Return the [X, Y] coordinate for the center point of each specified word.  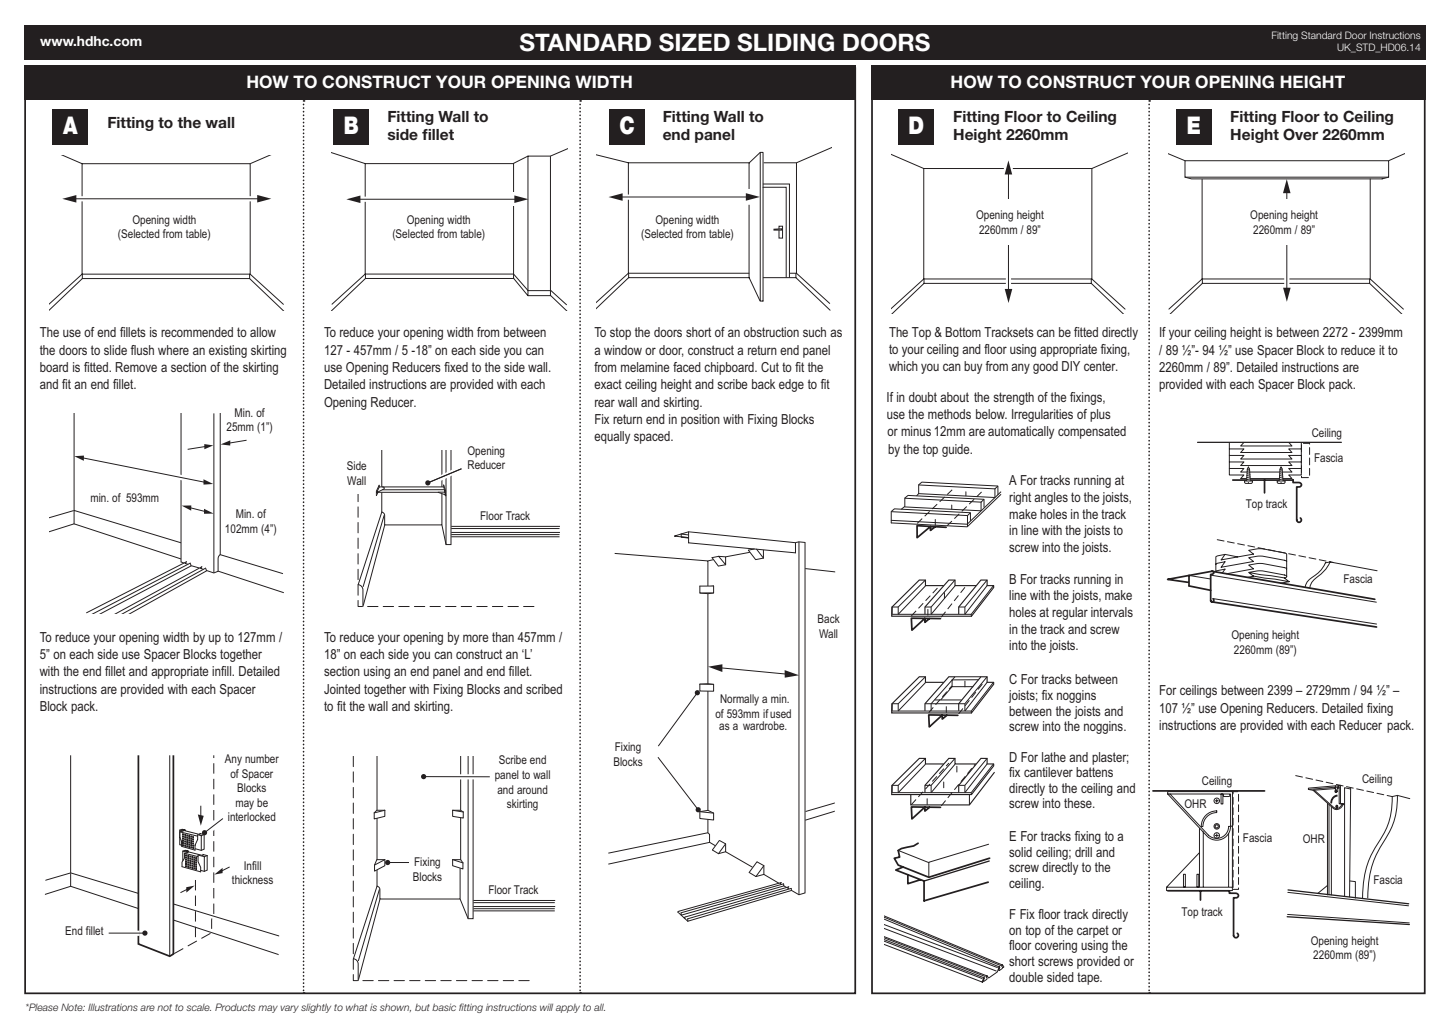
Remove [136, 367]
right [1020, 498]
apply [568, 1008]
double [1026, 977]
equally [612, 437]
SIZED [694, 42]
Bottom [963, 332]
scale [198, 1007]
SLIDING [785, 42]
